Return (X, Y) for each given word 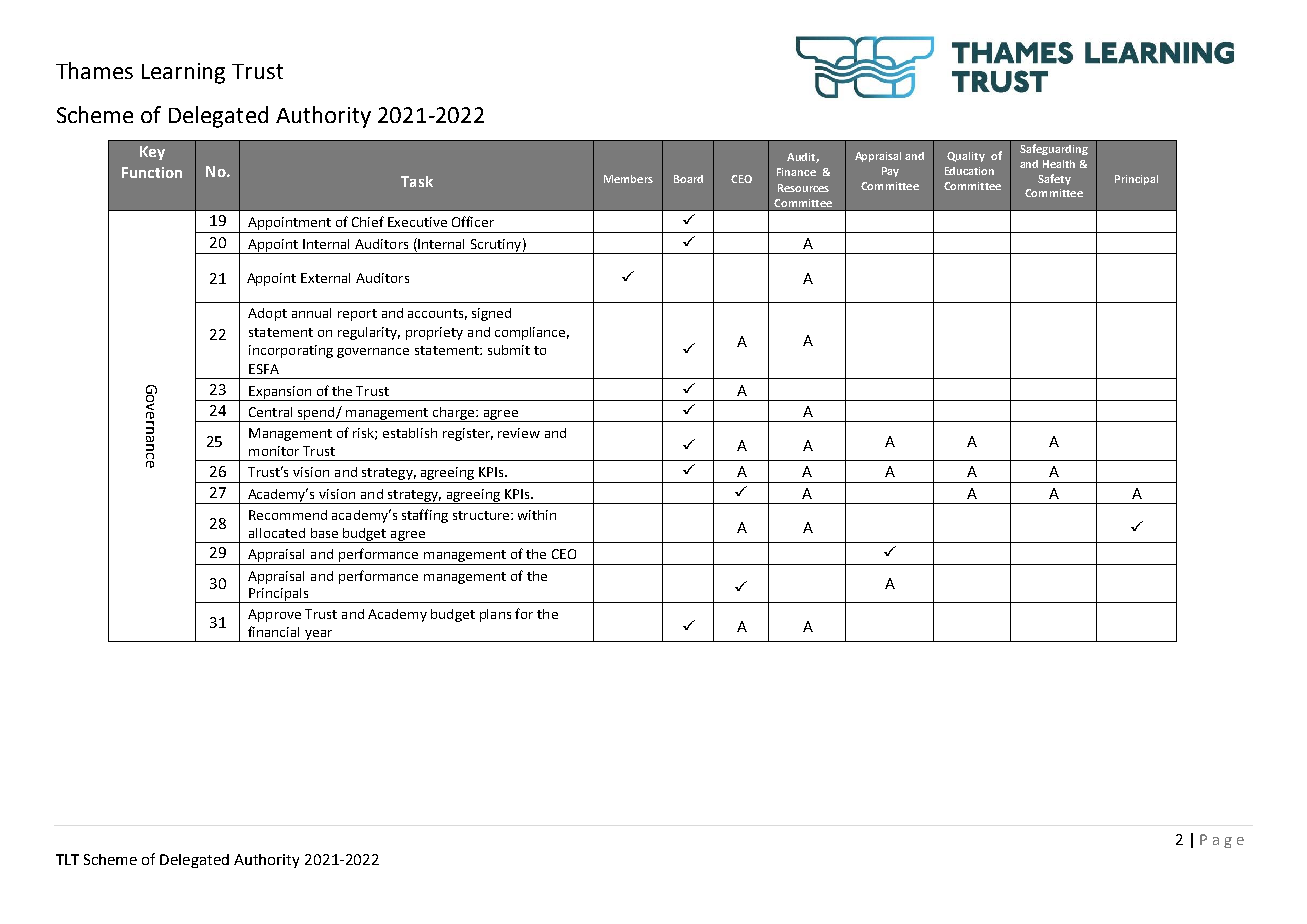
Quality (966, 157)
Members (628, 179)
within (537, 515)
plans (495, 615)
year (319, 636)
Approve (274, 615)
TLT (67, 859)
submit (509, 350)
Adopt (267, 314)
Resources (803, 188)
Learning (183, 73)
